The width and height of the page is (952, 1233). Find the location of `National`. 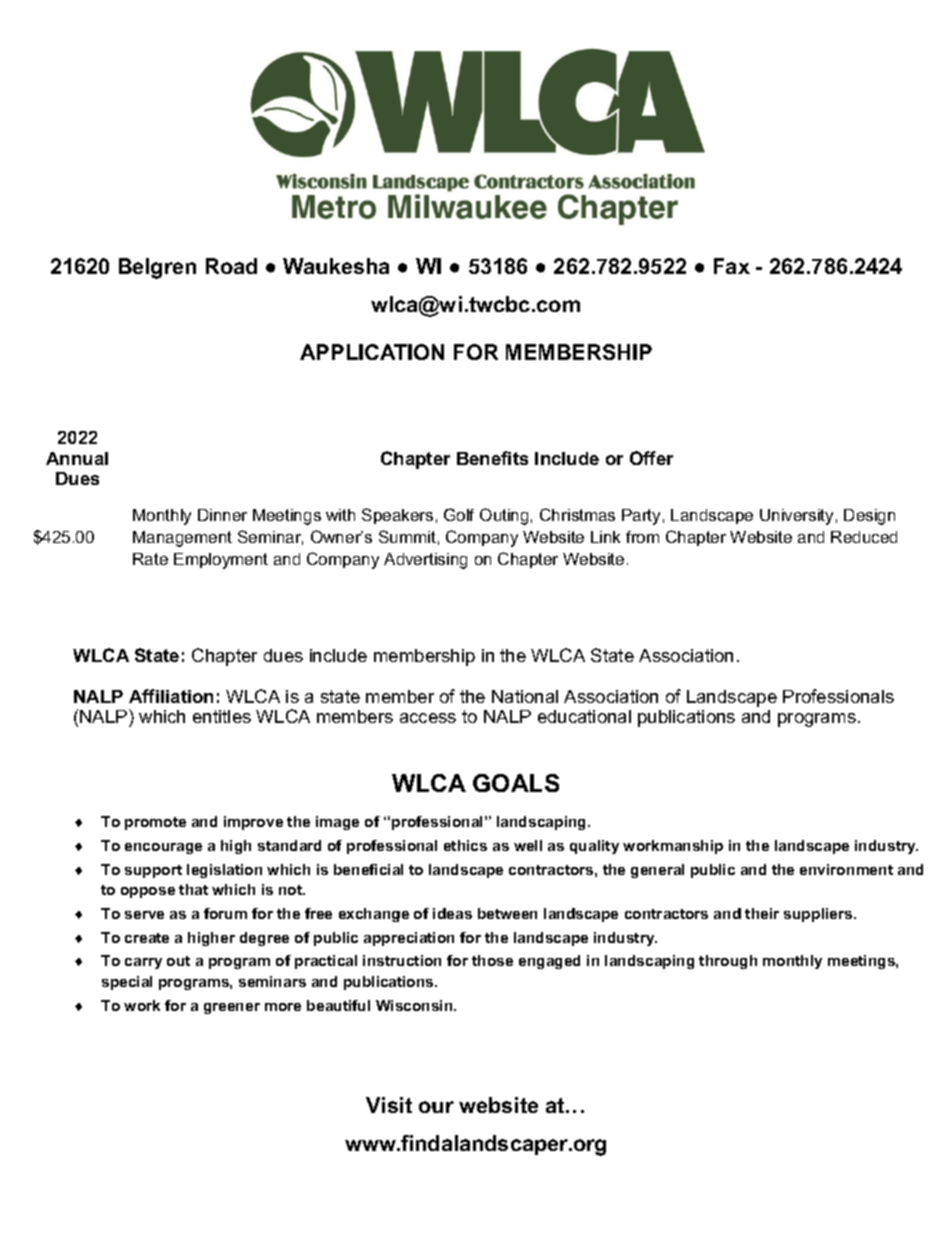

National is located at coordinates (525, 696).
